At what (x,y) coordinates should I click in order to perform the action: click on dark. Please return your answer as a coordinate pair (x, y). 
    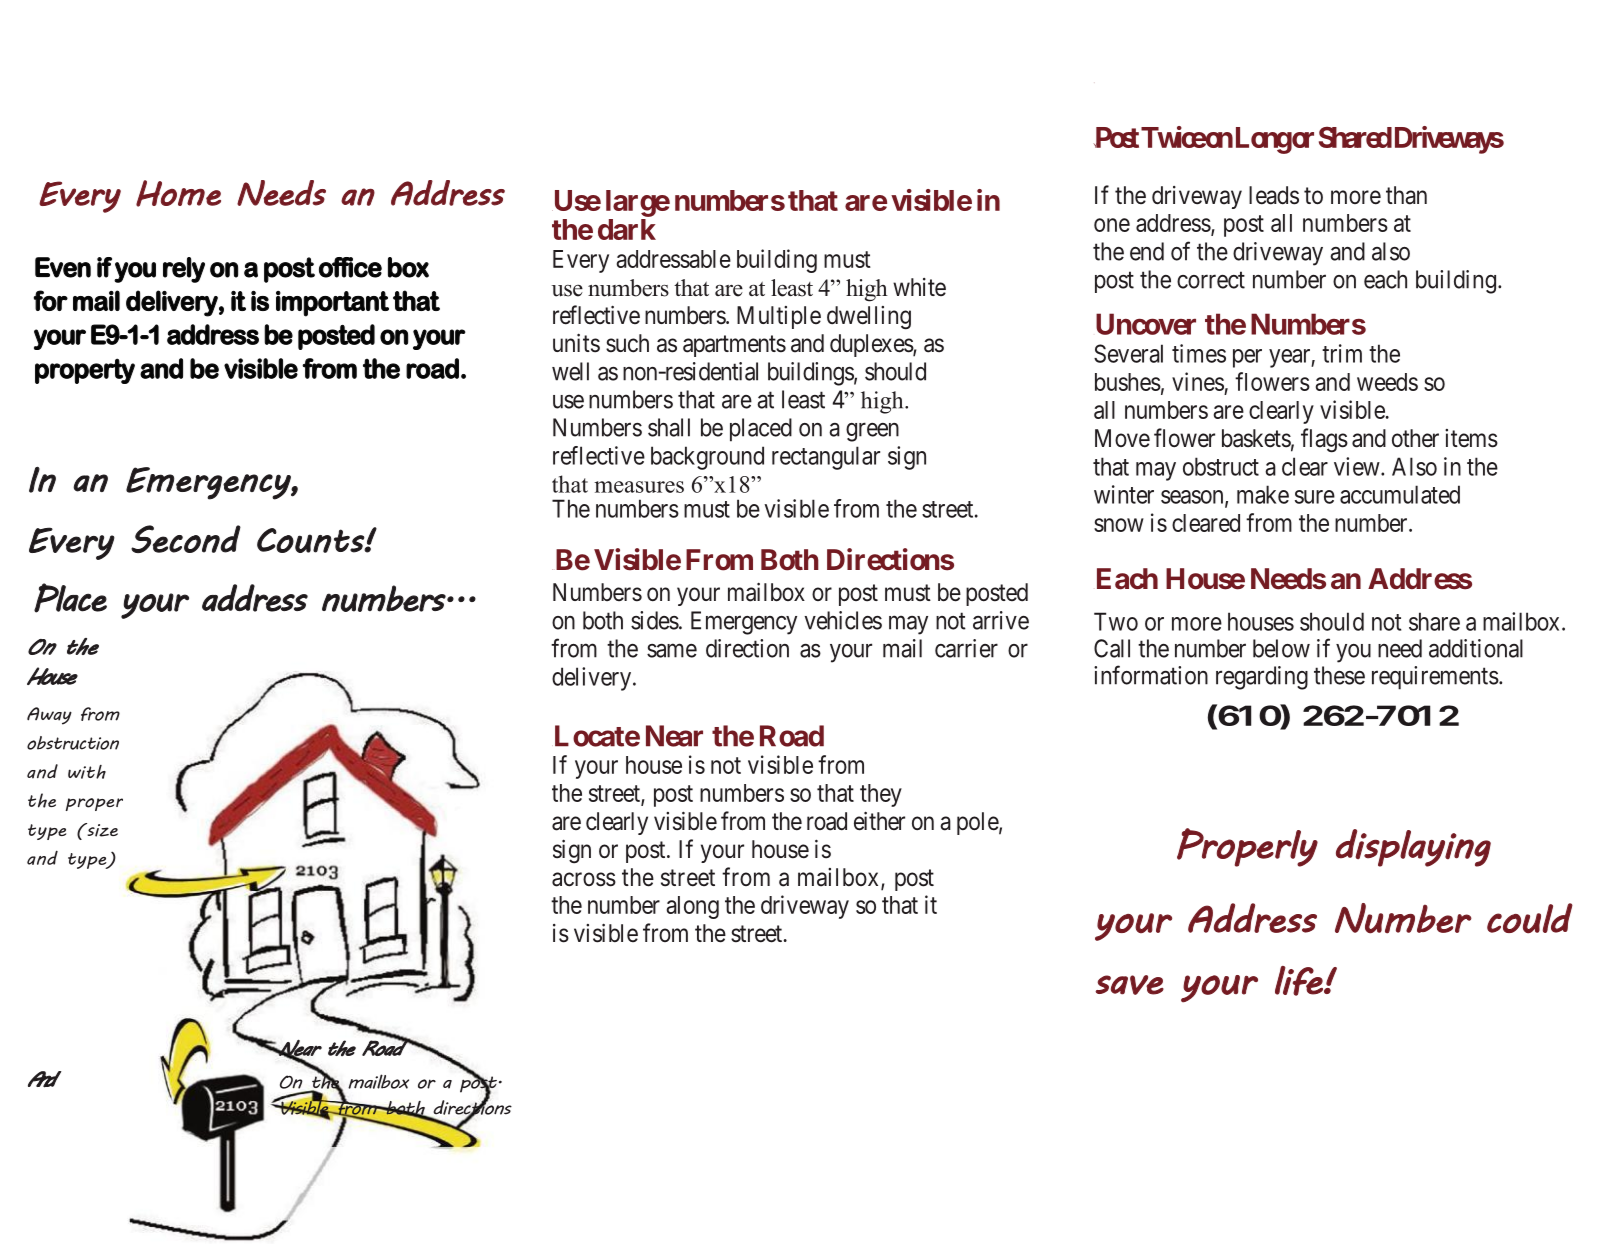
    Looking at the image, I should click on (627, 229).
